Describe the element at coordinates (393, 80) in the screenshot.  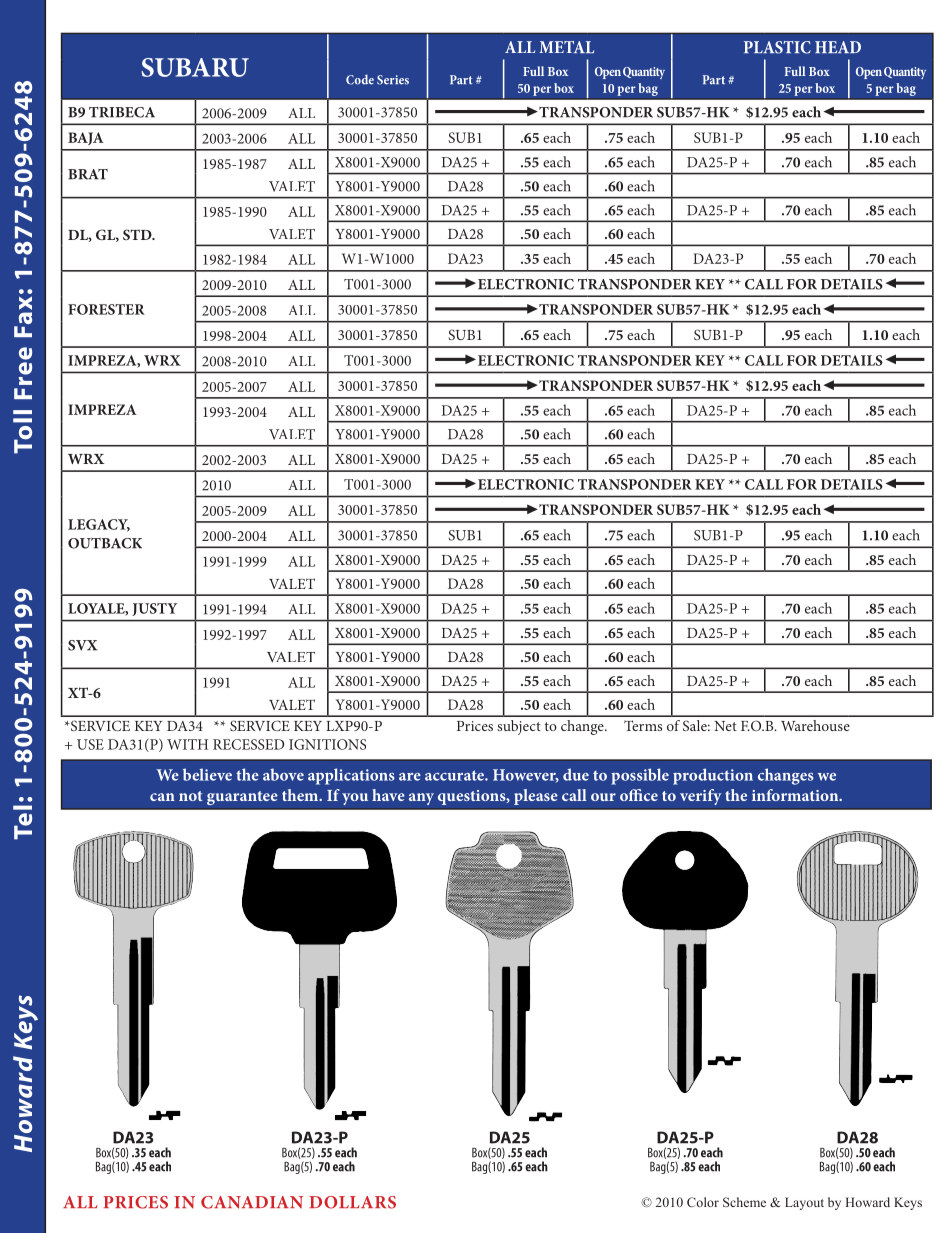
I see `Series` at that location.
